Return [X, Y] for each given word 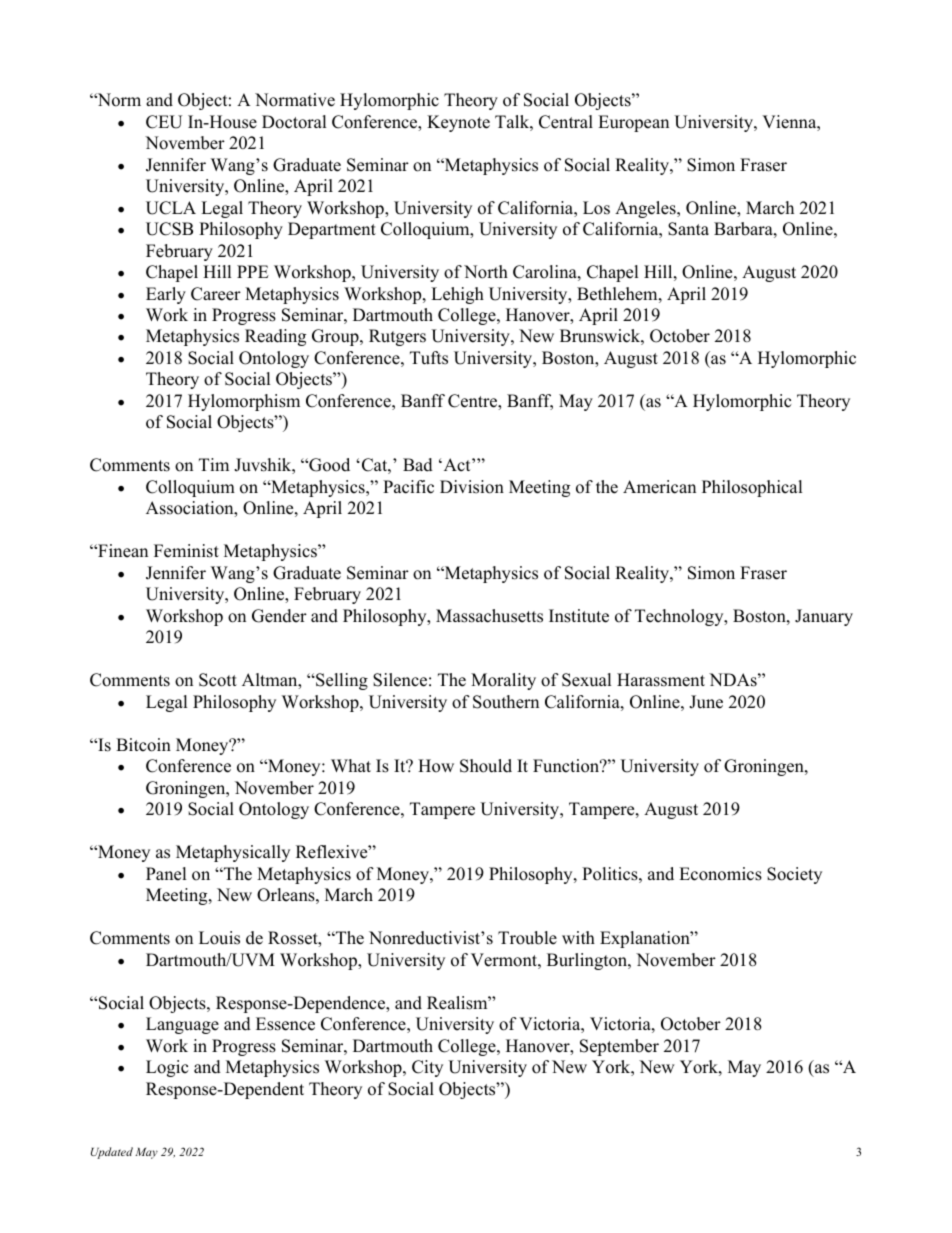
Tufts [429, 358]
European [633, 123]
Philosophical [752, 488]
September [619, 1047]
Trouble [527, 938]
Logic [167, 1068]
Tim [214, 464]
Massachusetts [489, 616]
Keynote [458, 123]
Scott [218, 680]
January [824, 617]
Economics [720, 874]
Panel [166, 874]
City [427, 1068]
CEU [164, 122]
